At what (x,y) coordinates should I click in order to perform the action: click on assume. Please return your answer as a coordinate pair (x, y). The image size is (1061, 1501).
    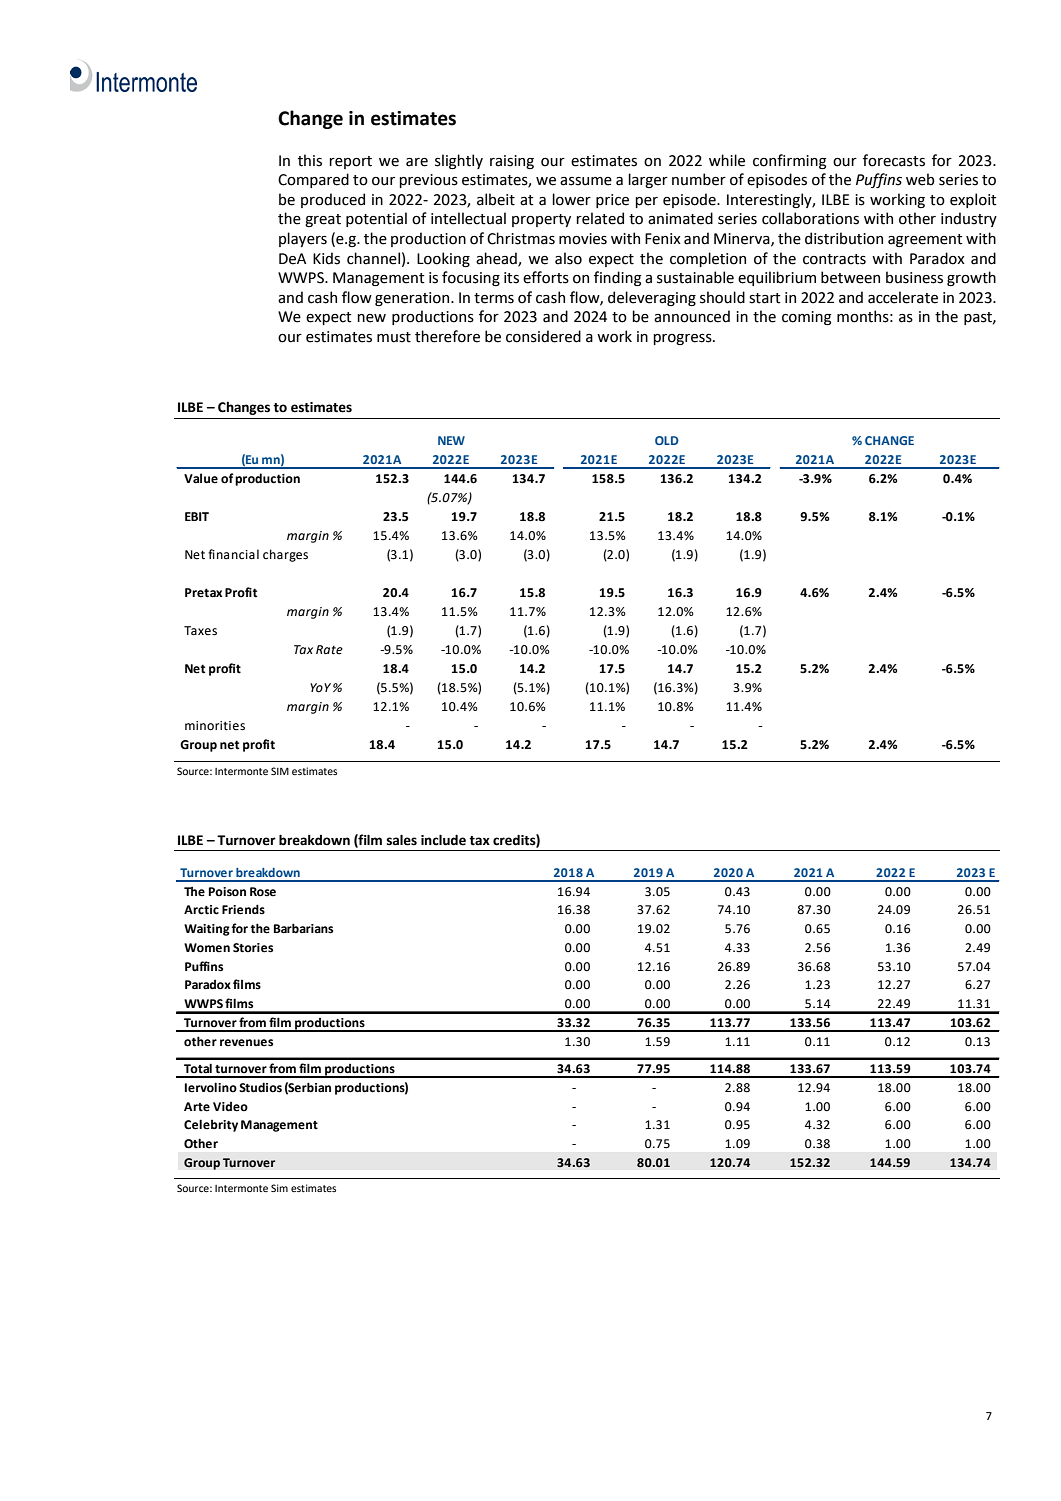
    Looking at the image, I should click on (586, 181).
